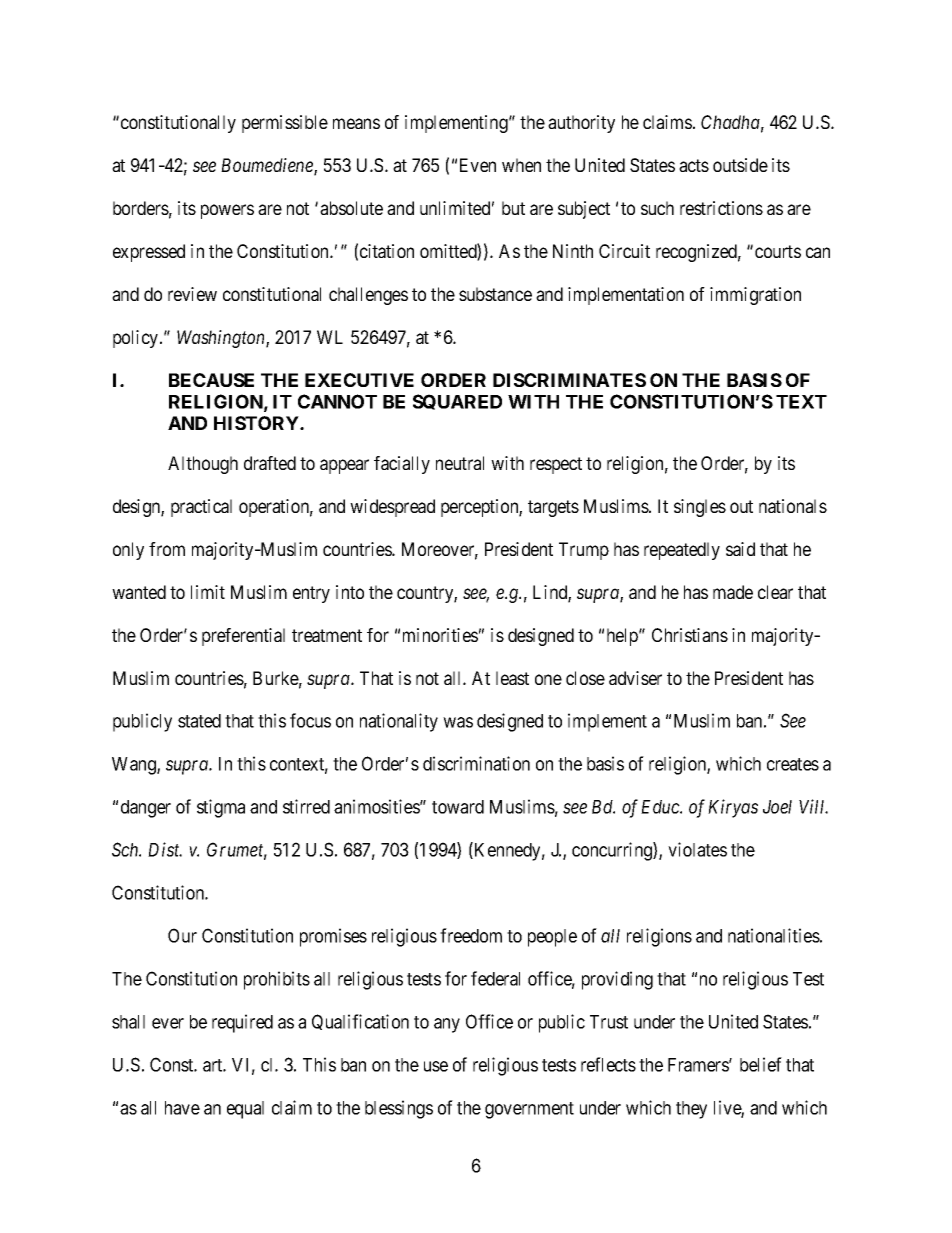  What do you see at coordinates (268, 166) in the screenshot?
I see `Boumediene` at bounding box center [268, 166].
